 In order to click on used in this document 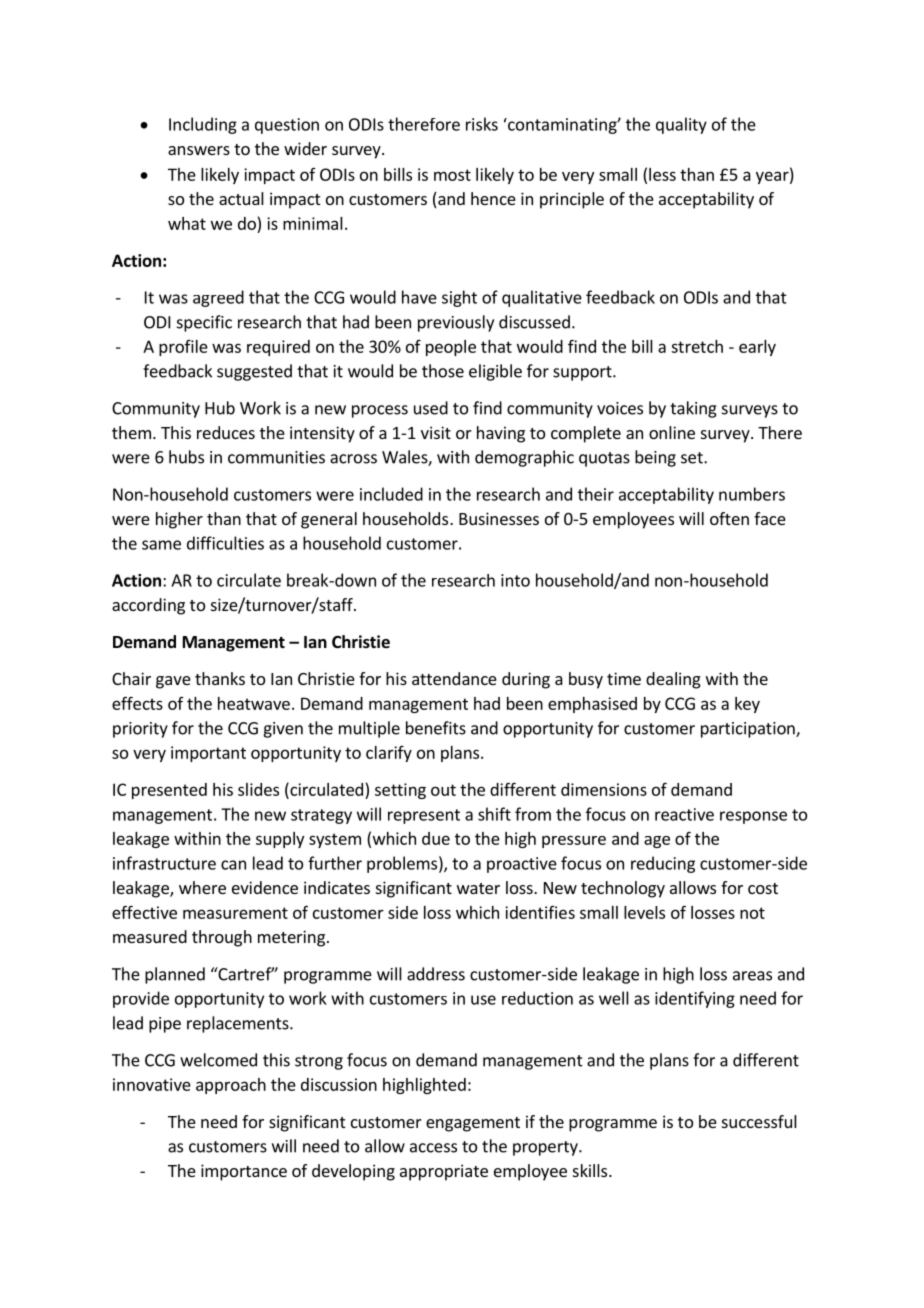, I will do `click(431, 408)`.
